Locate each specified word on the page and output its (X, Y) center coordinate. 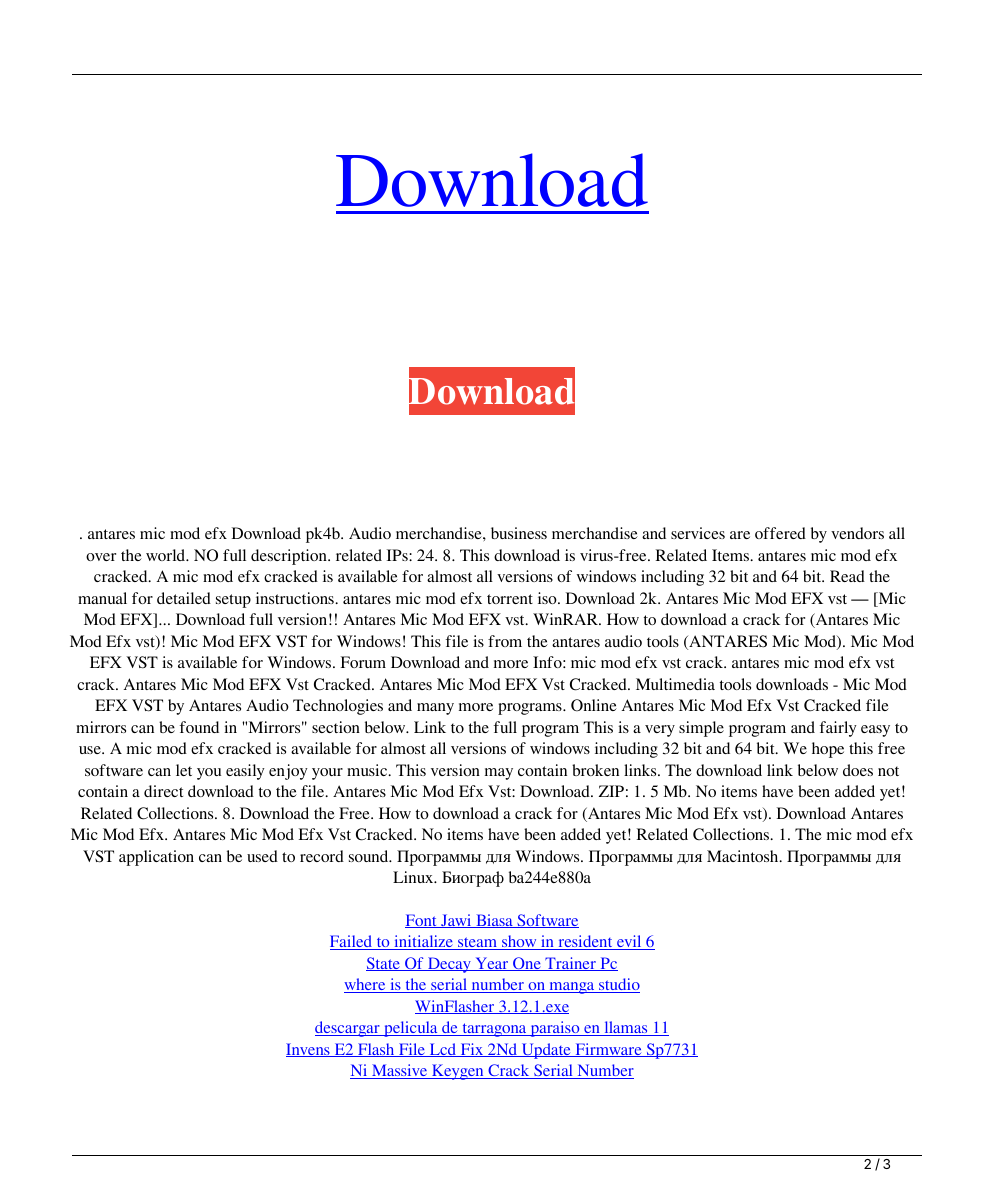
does (858, 770)
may (499, 774)
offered (780, 533)
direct (163, 791)
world (167, 555)
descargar (348, 1029)
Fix (472, 1050)
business (519, 533)
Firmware (608, 1050)
